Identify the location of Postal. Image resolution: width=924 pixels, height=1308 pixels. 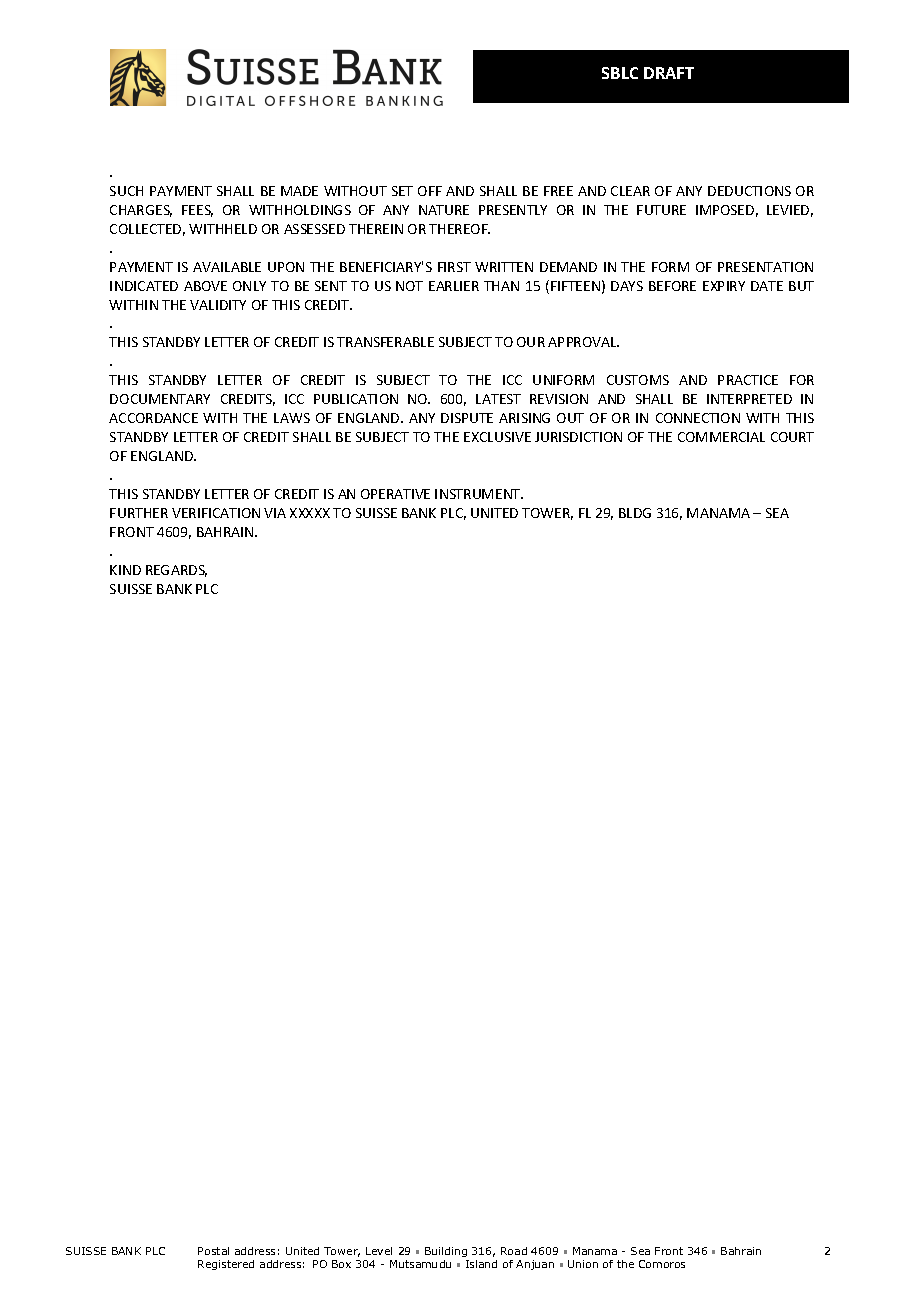
(213, 1251).
